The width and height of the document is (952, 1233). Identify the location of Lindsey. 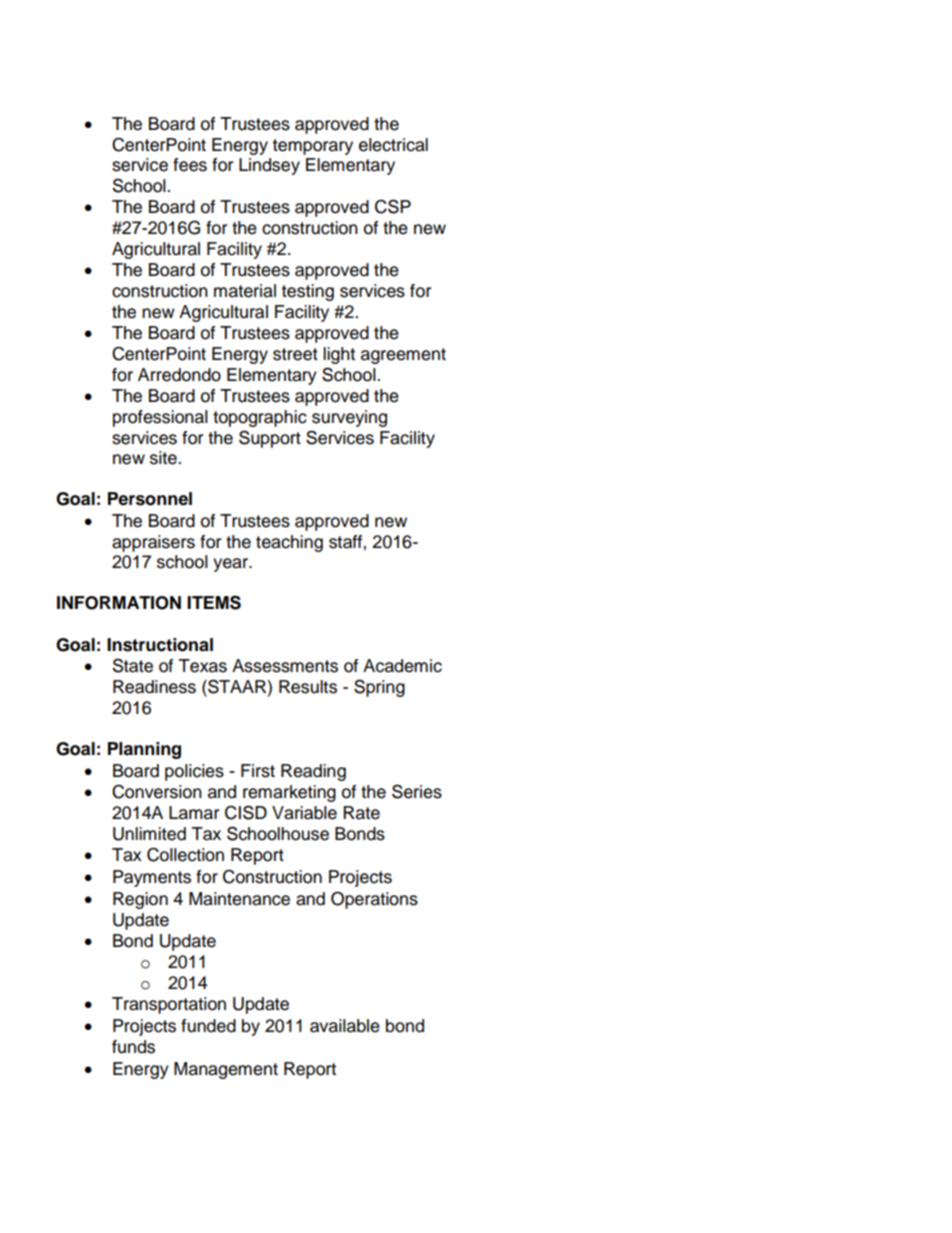
(269, 166).
